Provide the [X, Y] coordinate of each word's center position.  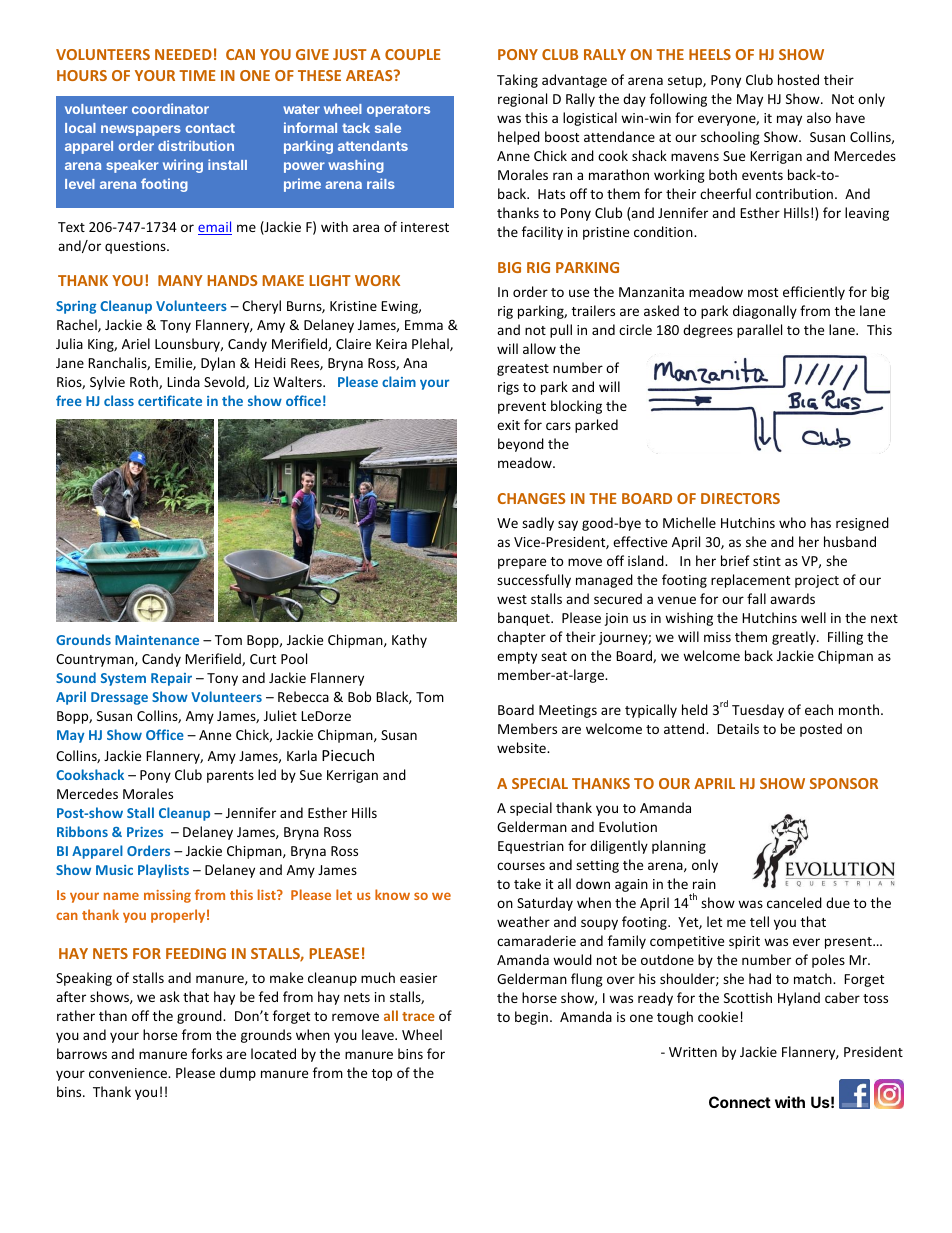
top [382, 1075]
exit [508, 425]
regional [522, 100]
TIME [197, 75]
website [522, 747]
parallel [759, 331]
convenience [129, 1073]
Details [738, 728]
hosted [798, 79]
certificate [170, 400]
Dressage [119, 698]
